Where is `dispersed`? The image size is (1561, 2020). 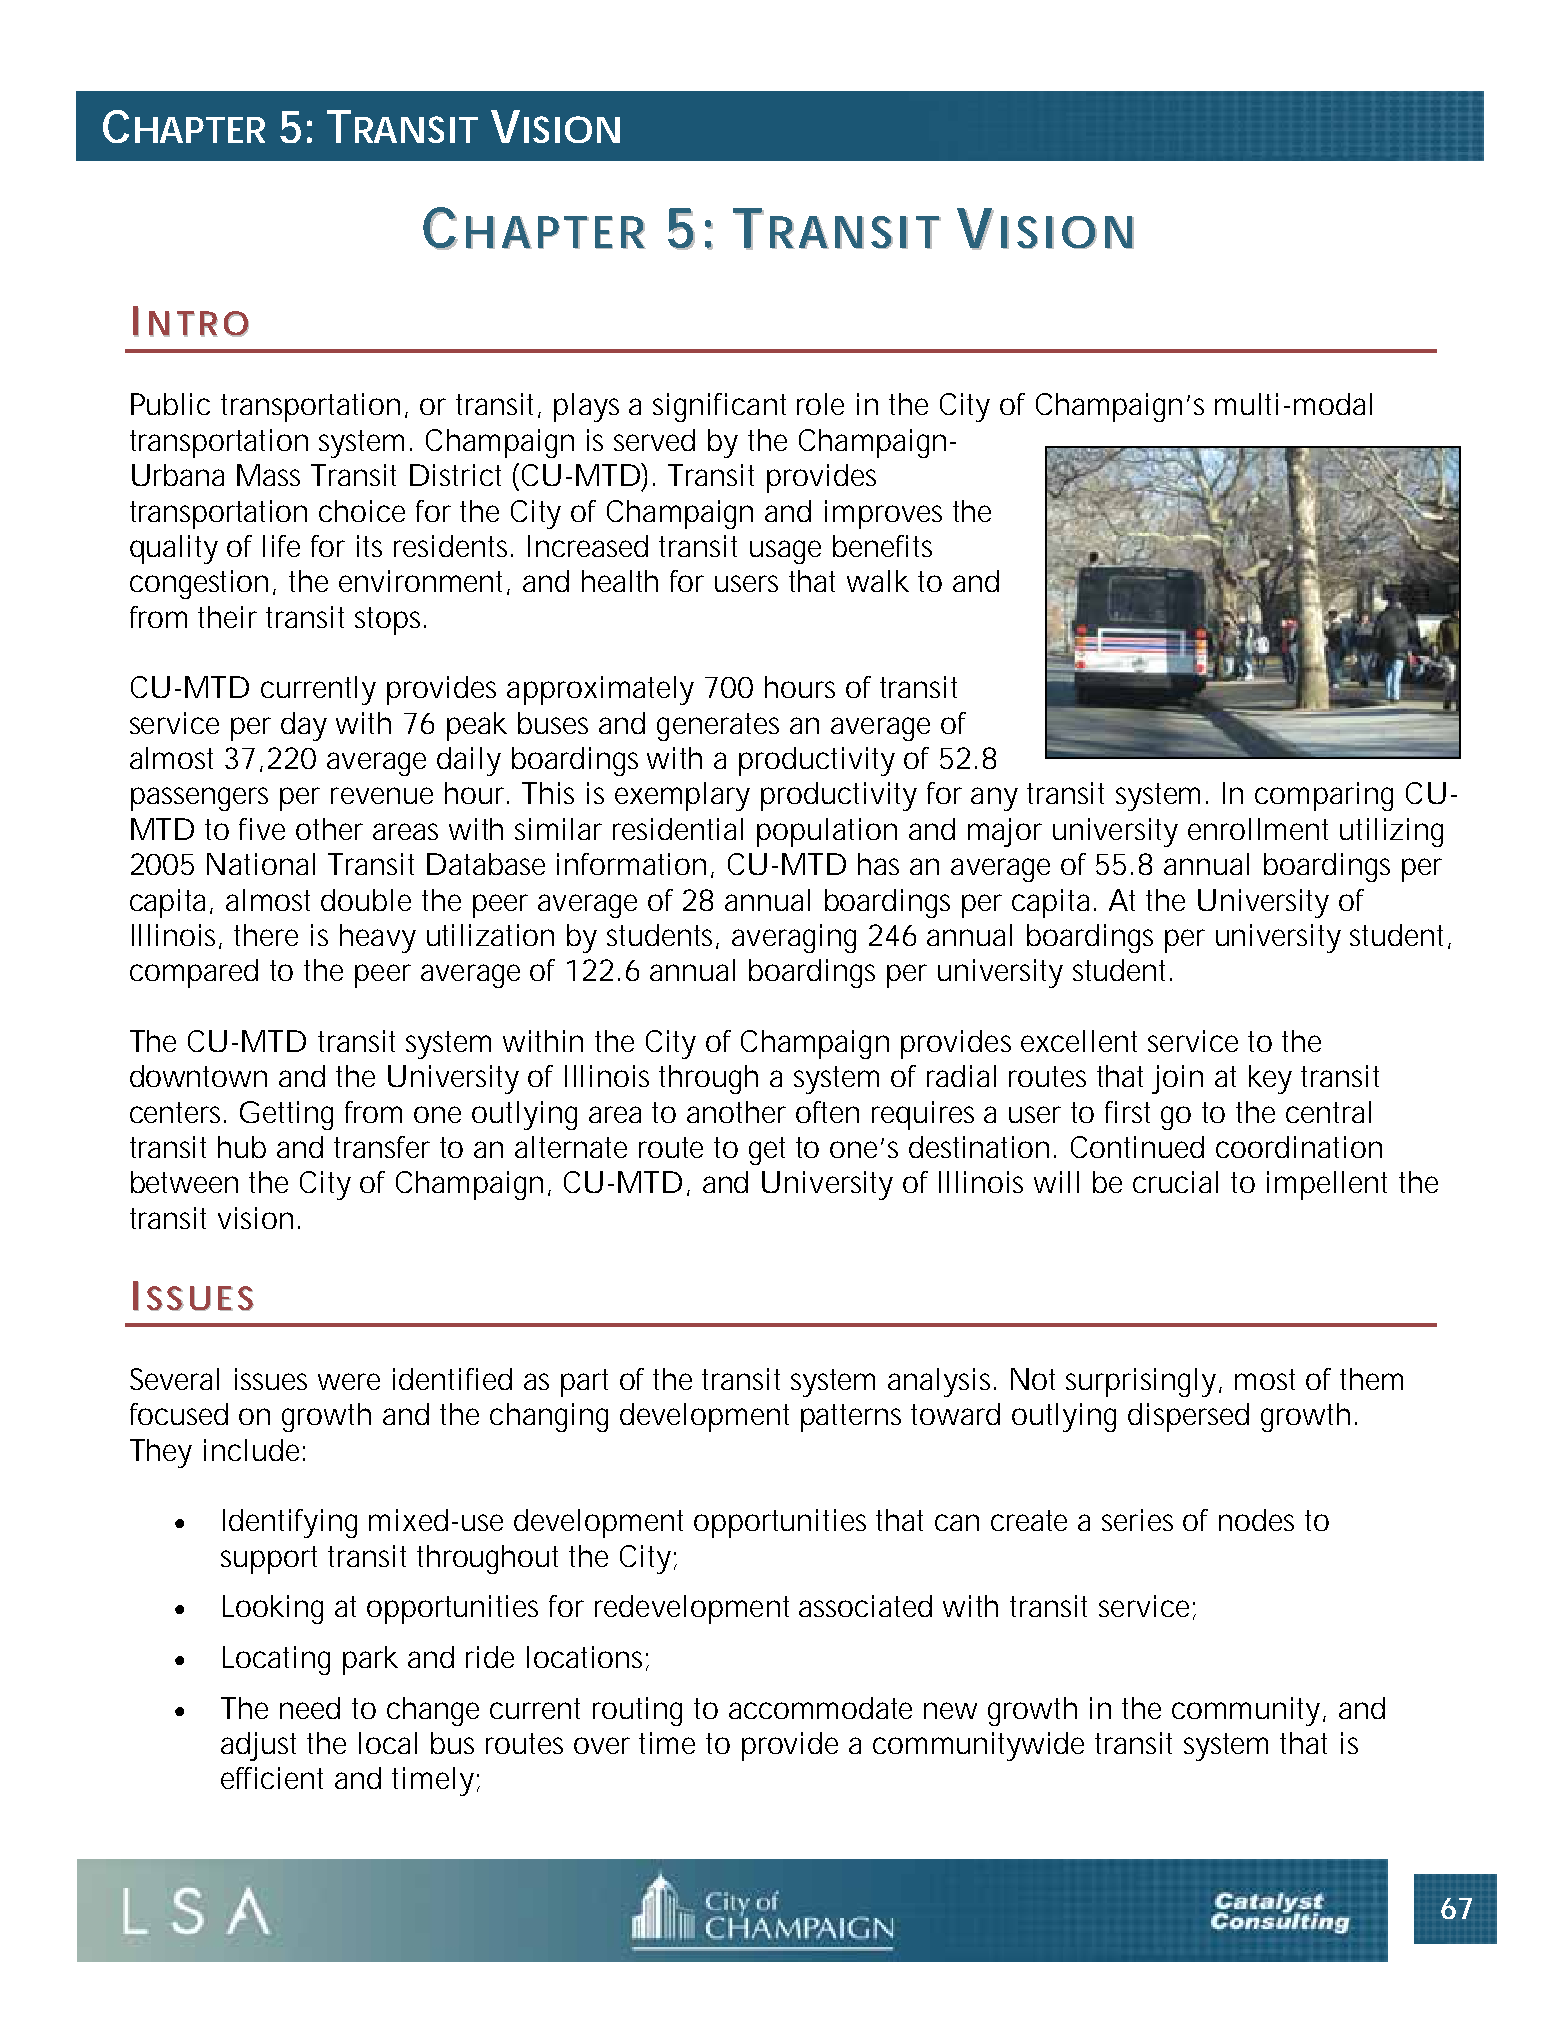 dispersed is located at coordinates (1188, 1417).
